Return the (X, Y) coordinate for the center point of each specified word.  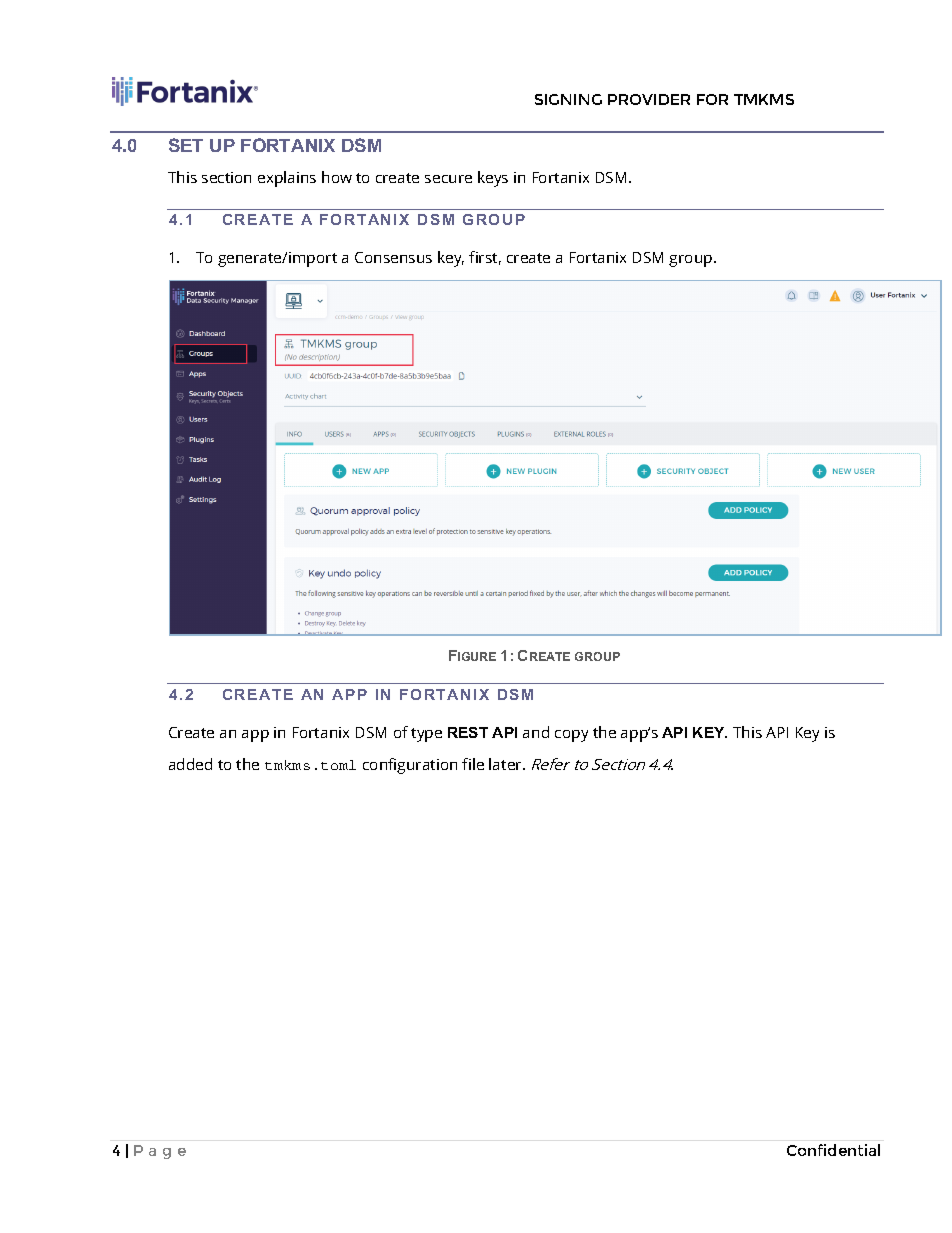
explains (287, 179)
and (536, 732)
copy (571, 736)
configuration (410, 766)
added (190, 764)
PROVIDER (649, 99)
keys (493, 179)
